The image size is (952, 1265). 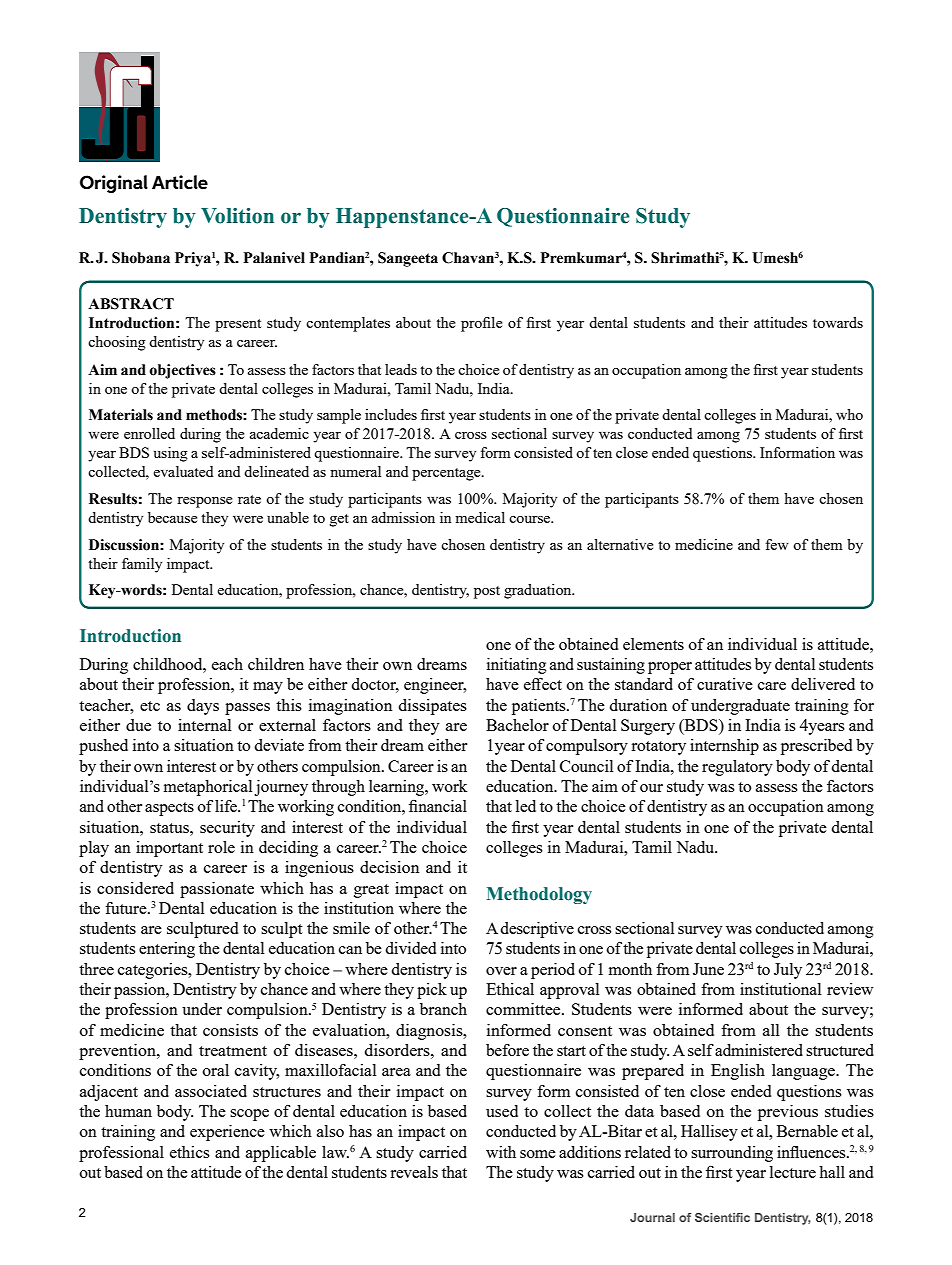 I want to click on ethics, so click(x=190, y=1152).
